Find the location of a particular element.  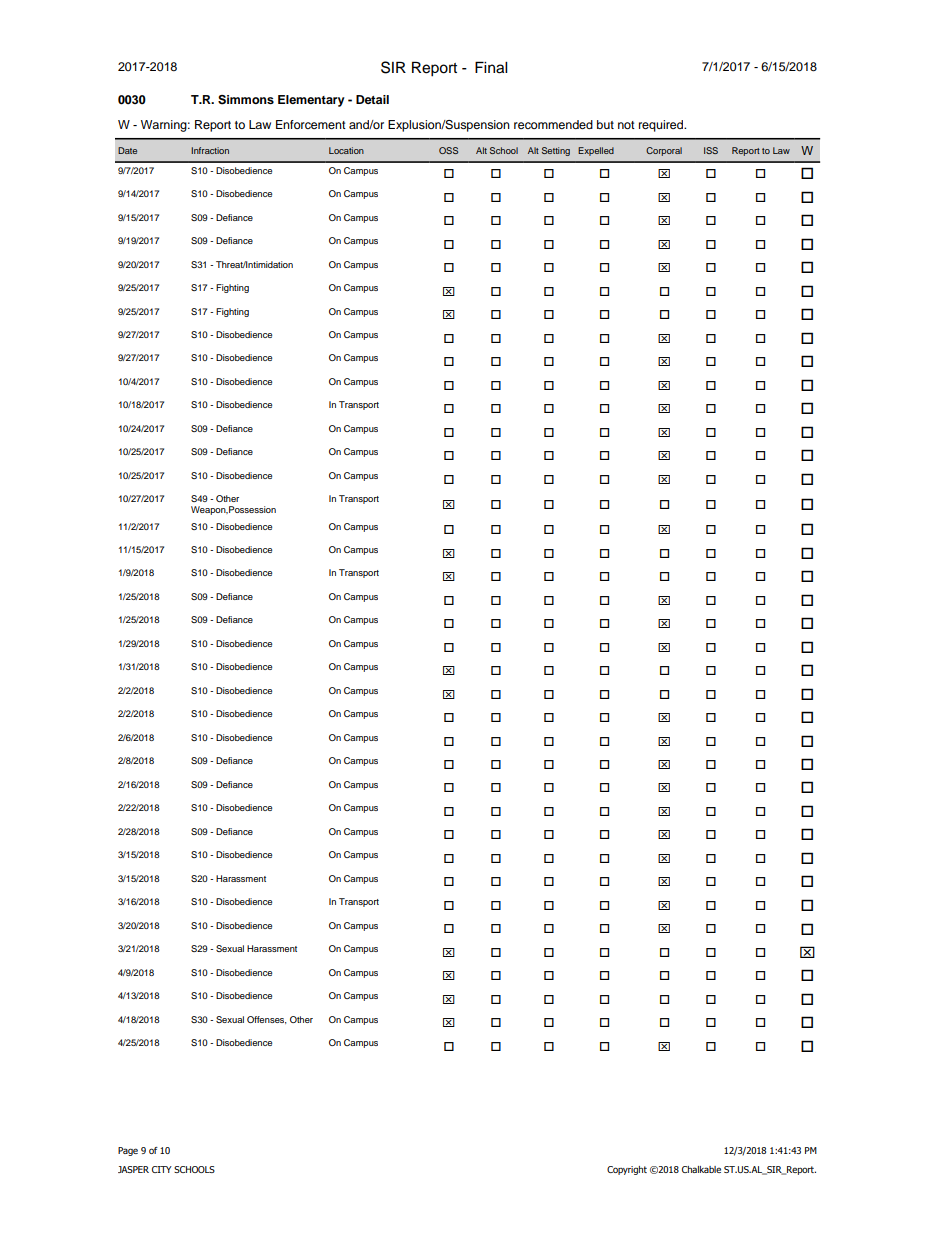

Simmons is located at coordinates (246, 100).
